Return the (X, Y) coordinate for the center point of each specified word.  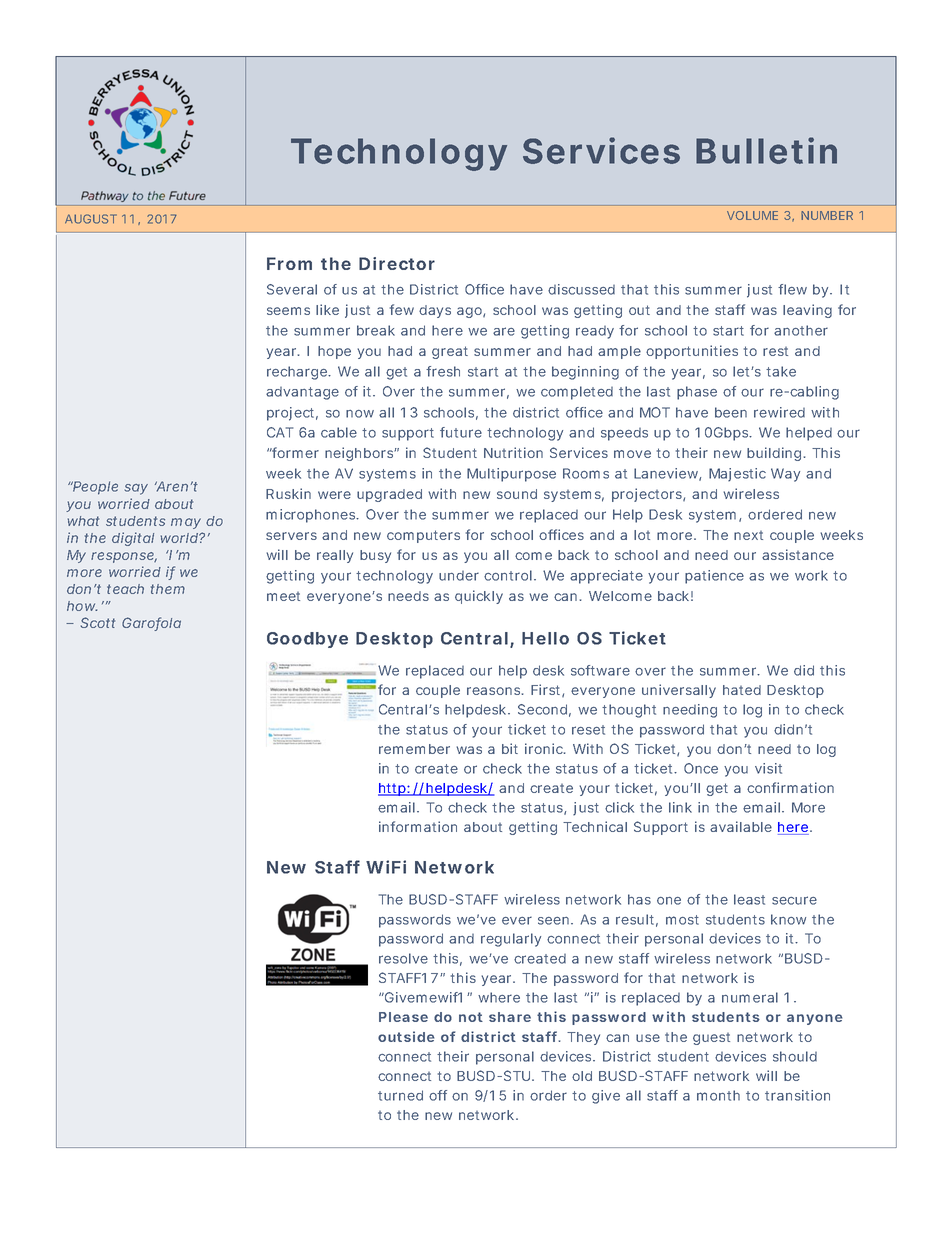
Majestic (737, 475)
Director (397, 263)
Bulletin (766, 150)
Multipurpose (511, 475)
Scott (98, 622)
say (136, 489)
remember (414, 749)
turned (400, 1095)
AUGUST (91, 219)
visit (768, 768)
